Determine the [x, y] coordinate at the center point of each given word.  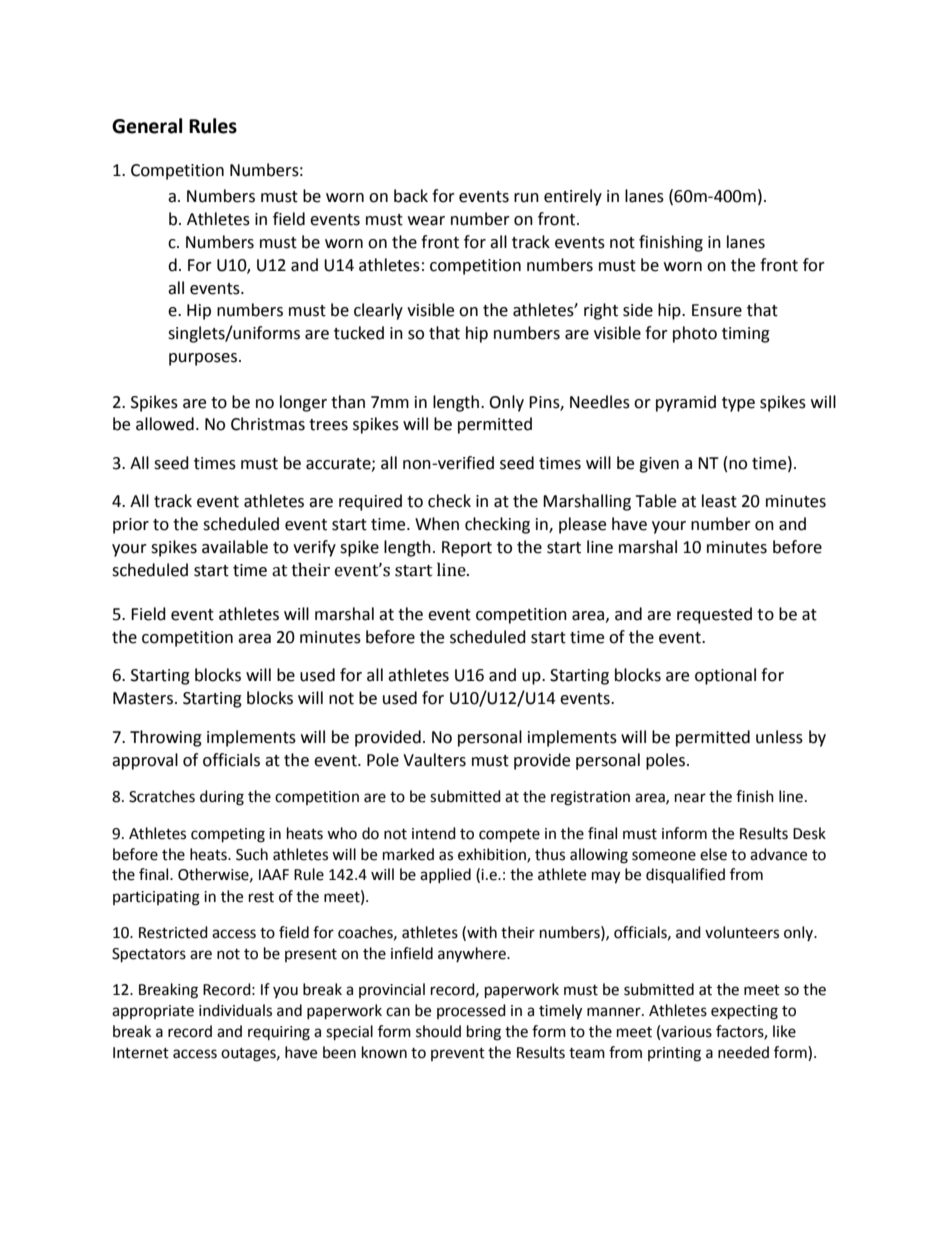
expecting [744, 1012]
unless [779, 737]
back [411, 196]
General [147, 126]
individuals [235, 1010]
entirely [573, 197]
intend [434, 833]
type [738, 404]
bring [484, 1033]
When [437, 524]
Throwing [166, 738]
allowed [165, 424]
